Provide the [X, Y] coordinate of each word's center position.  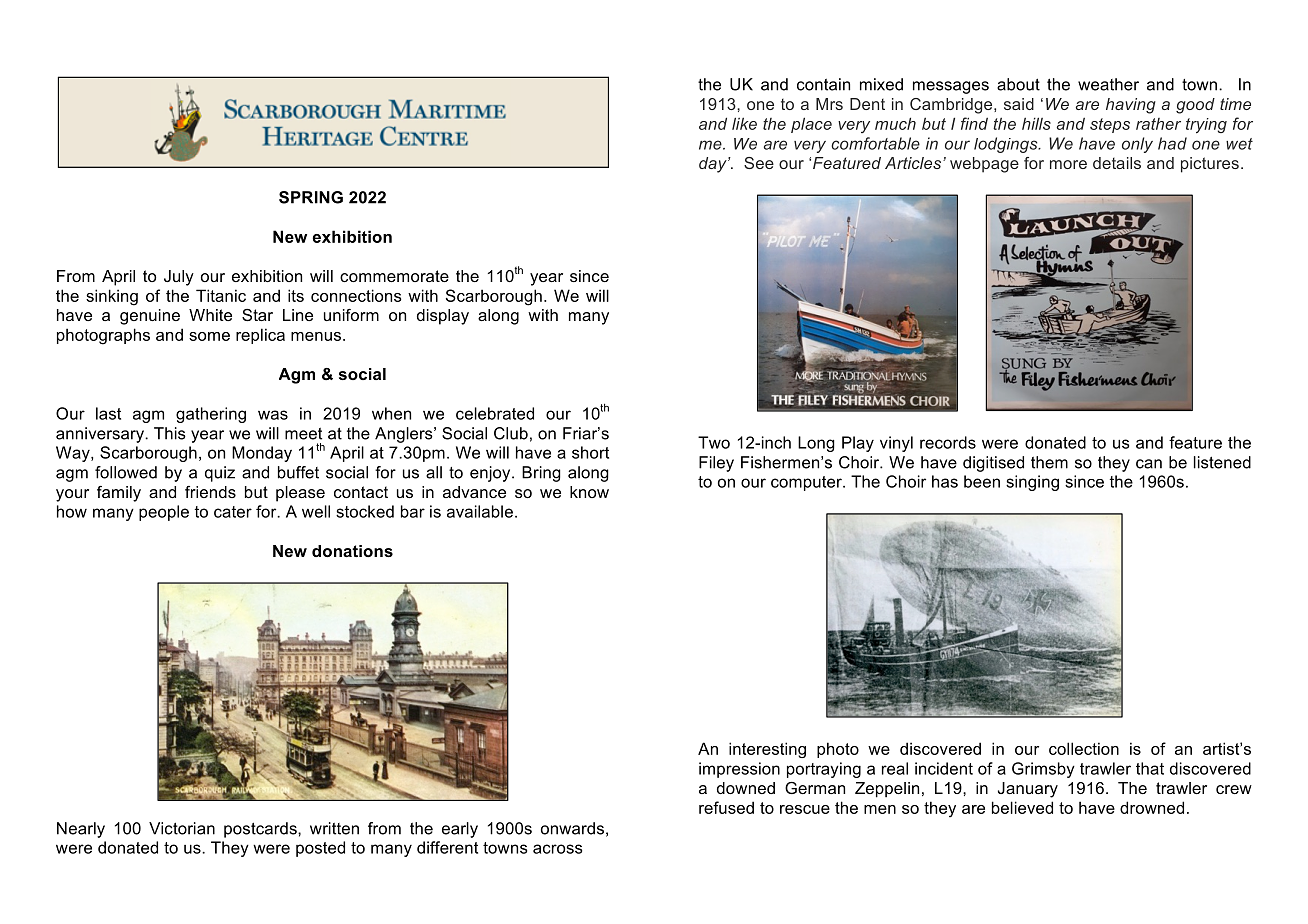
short [590, 452]
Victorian [182, 828]
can [1149, 464]
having [1131, 106]
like [744, 123]
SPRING [311, 197]
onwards [572, 828]
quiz [220, 474]
